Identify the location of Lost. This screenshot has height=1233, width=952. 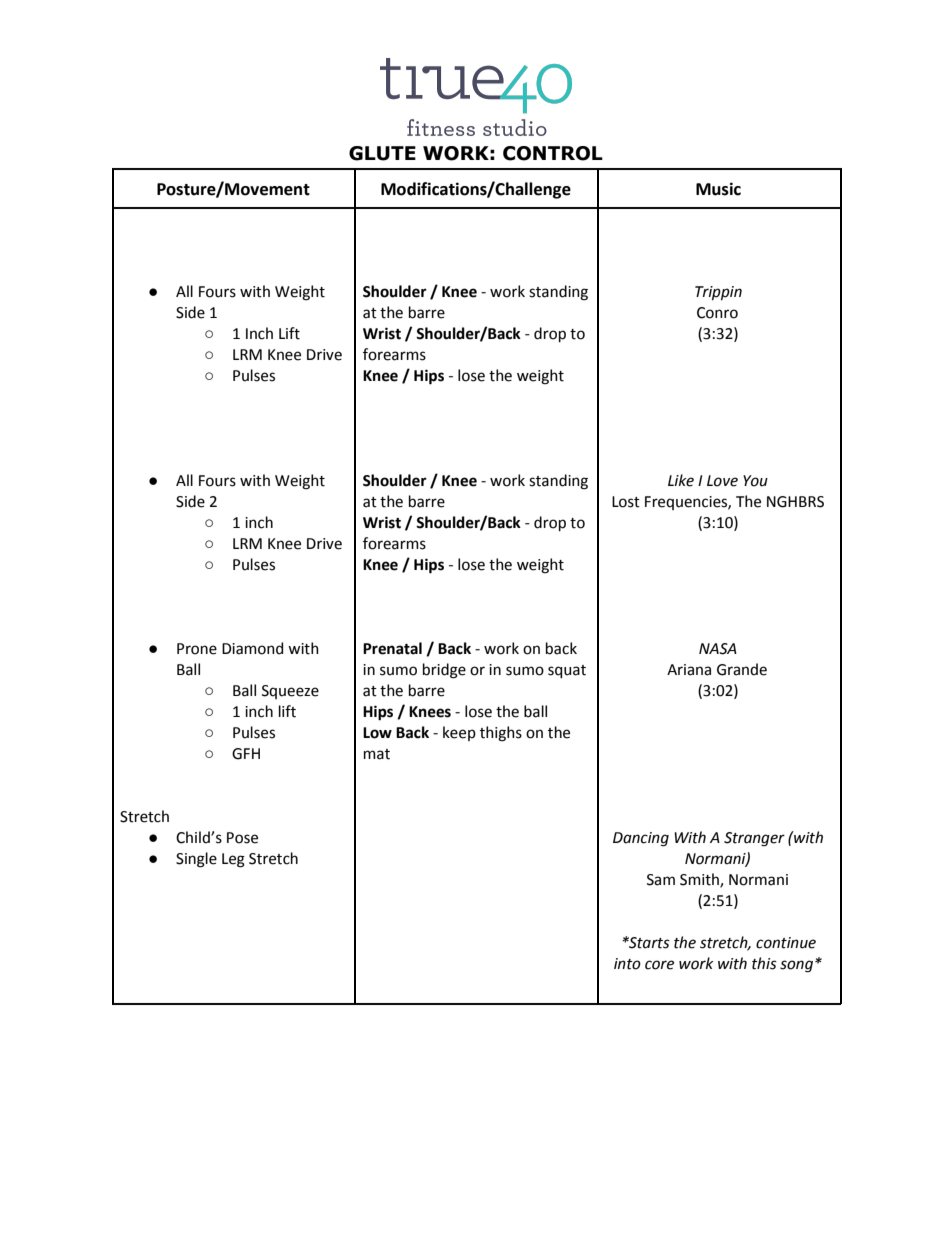
(626, 502).
